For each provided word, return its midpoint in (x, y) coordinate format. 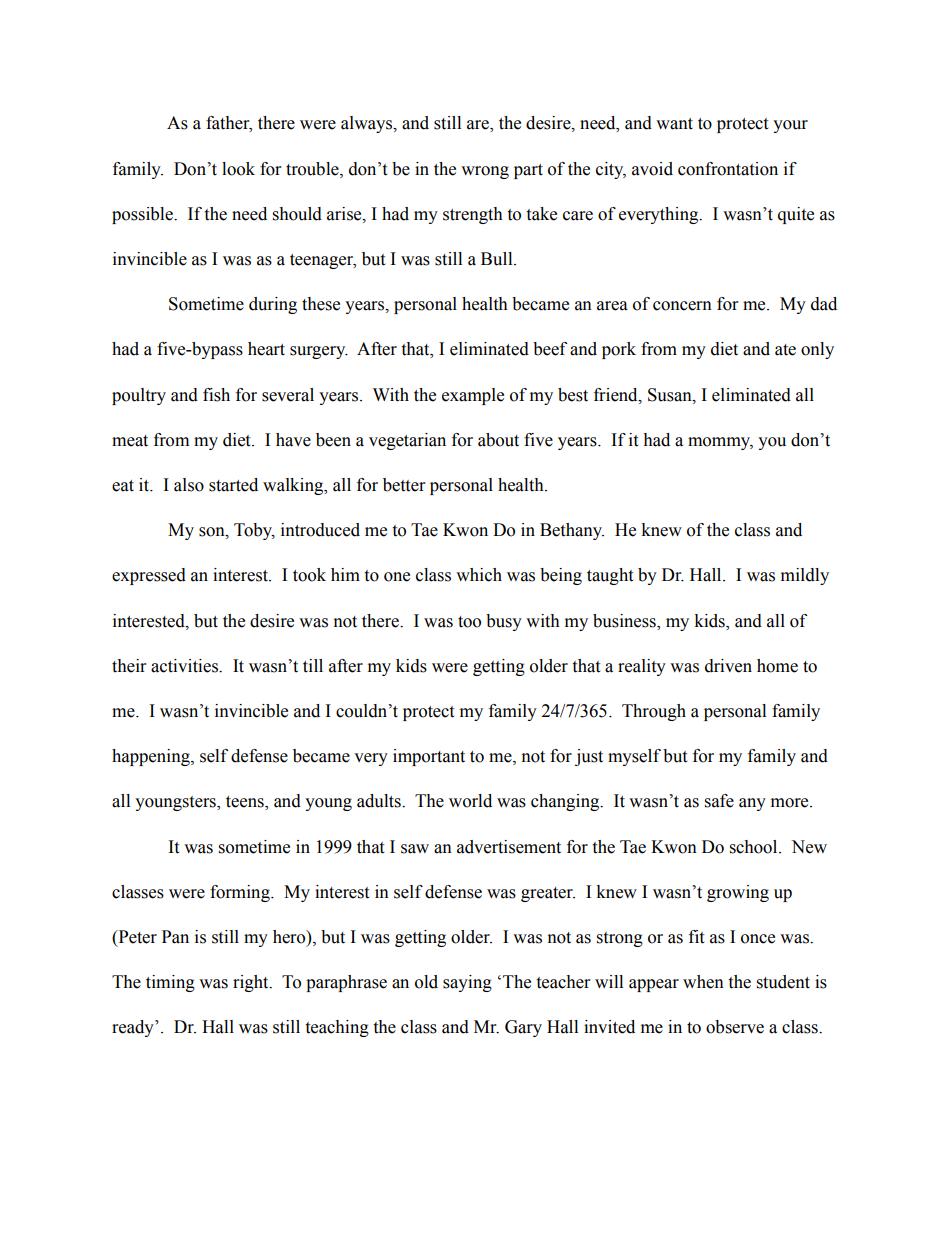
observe (735, 1027)
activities (185, 666)
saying (467, 983)
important (429, 757)
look (238, 169)
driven (728, 666)
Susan (671, 395)
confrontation (728, 169)
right (252, 983)
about (498, 440)
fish (216, 395)
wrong (485, 172)
